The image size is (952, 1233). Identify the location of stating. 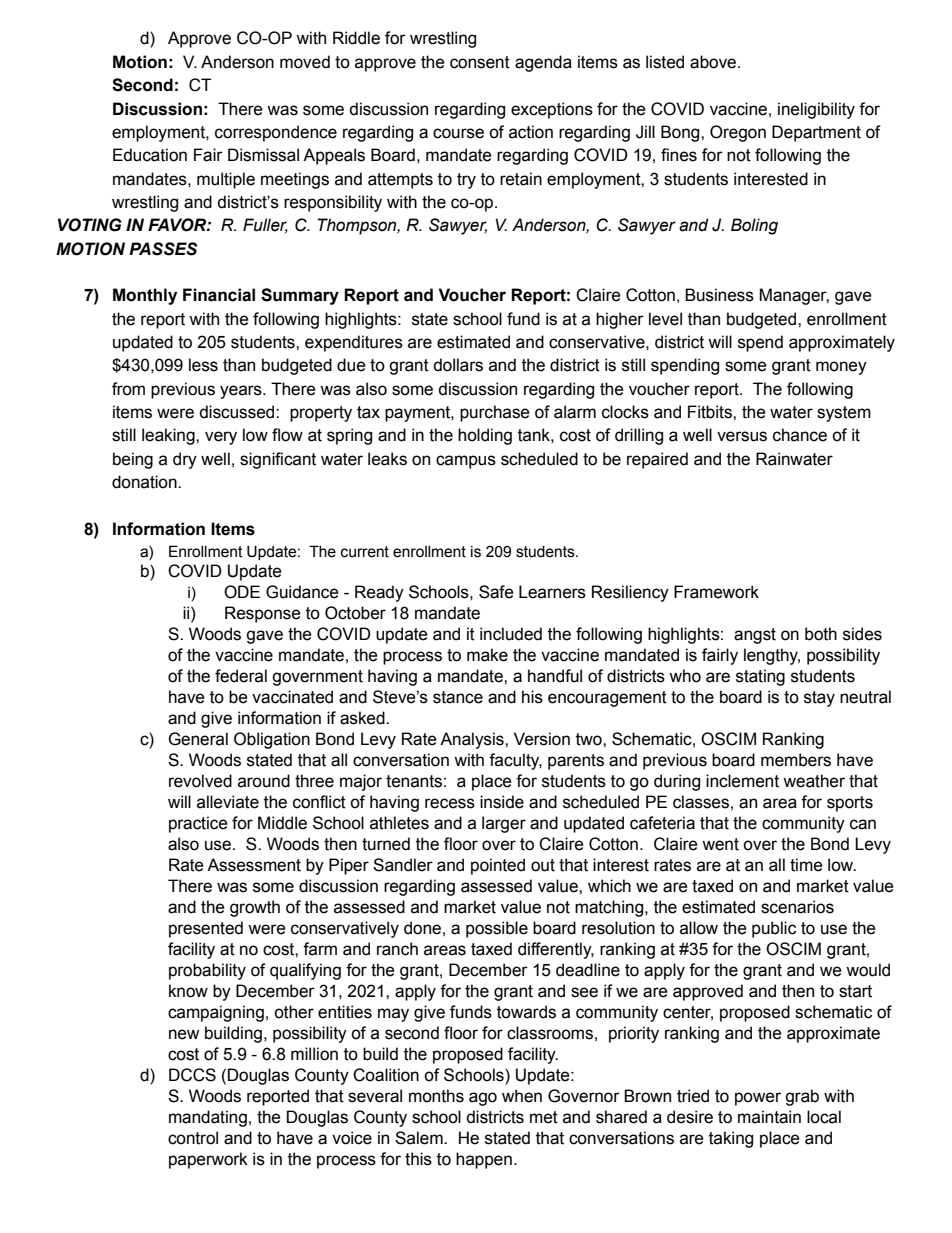
(760, 677).
